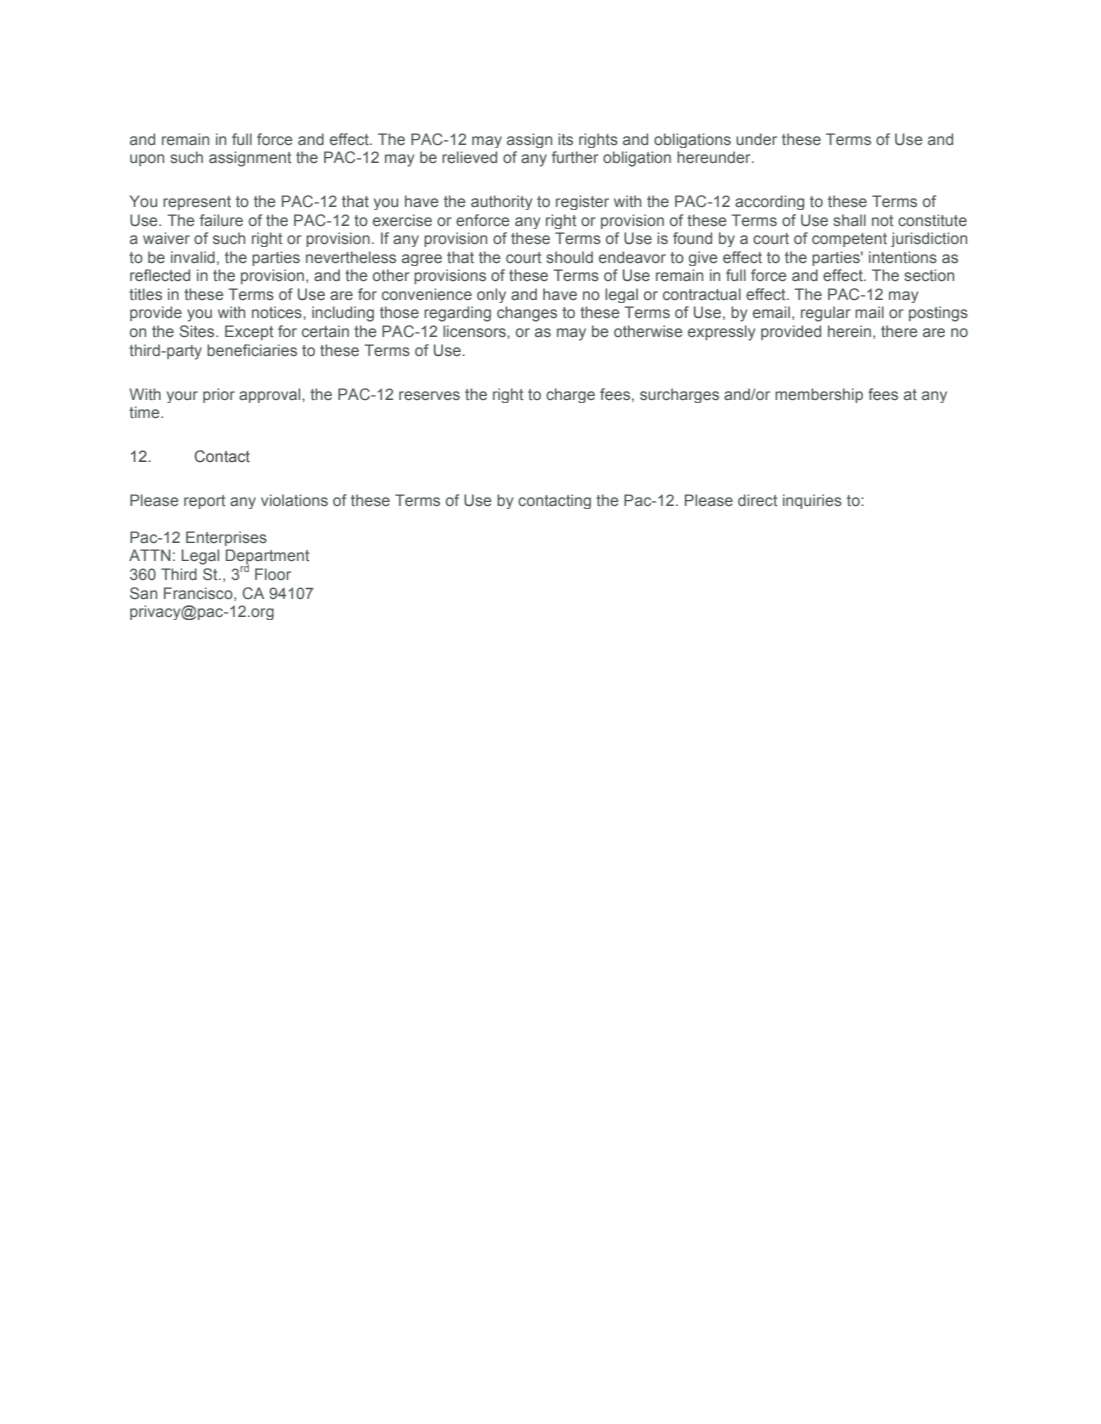 The height and width of the page is (1424, 1101). What do you see at coordinates (147, 160) in the page?
I see `upon` at bounding box center [147, 160].
